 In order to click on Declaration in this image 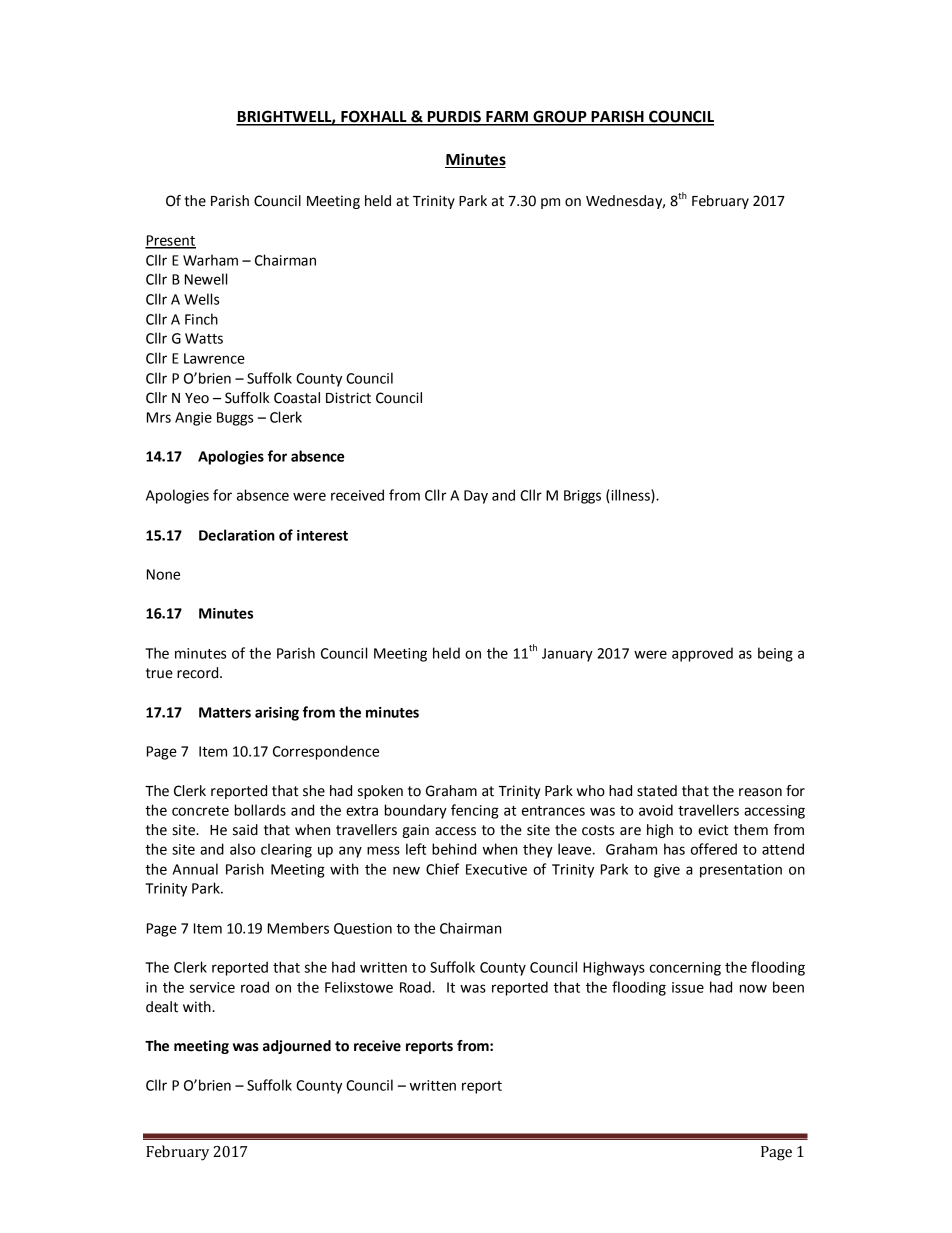, I will do `click(237, 535)`.
